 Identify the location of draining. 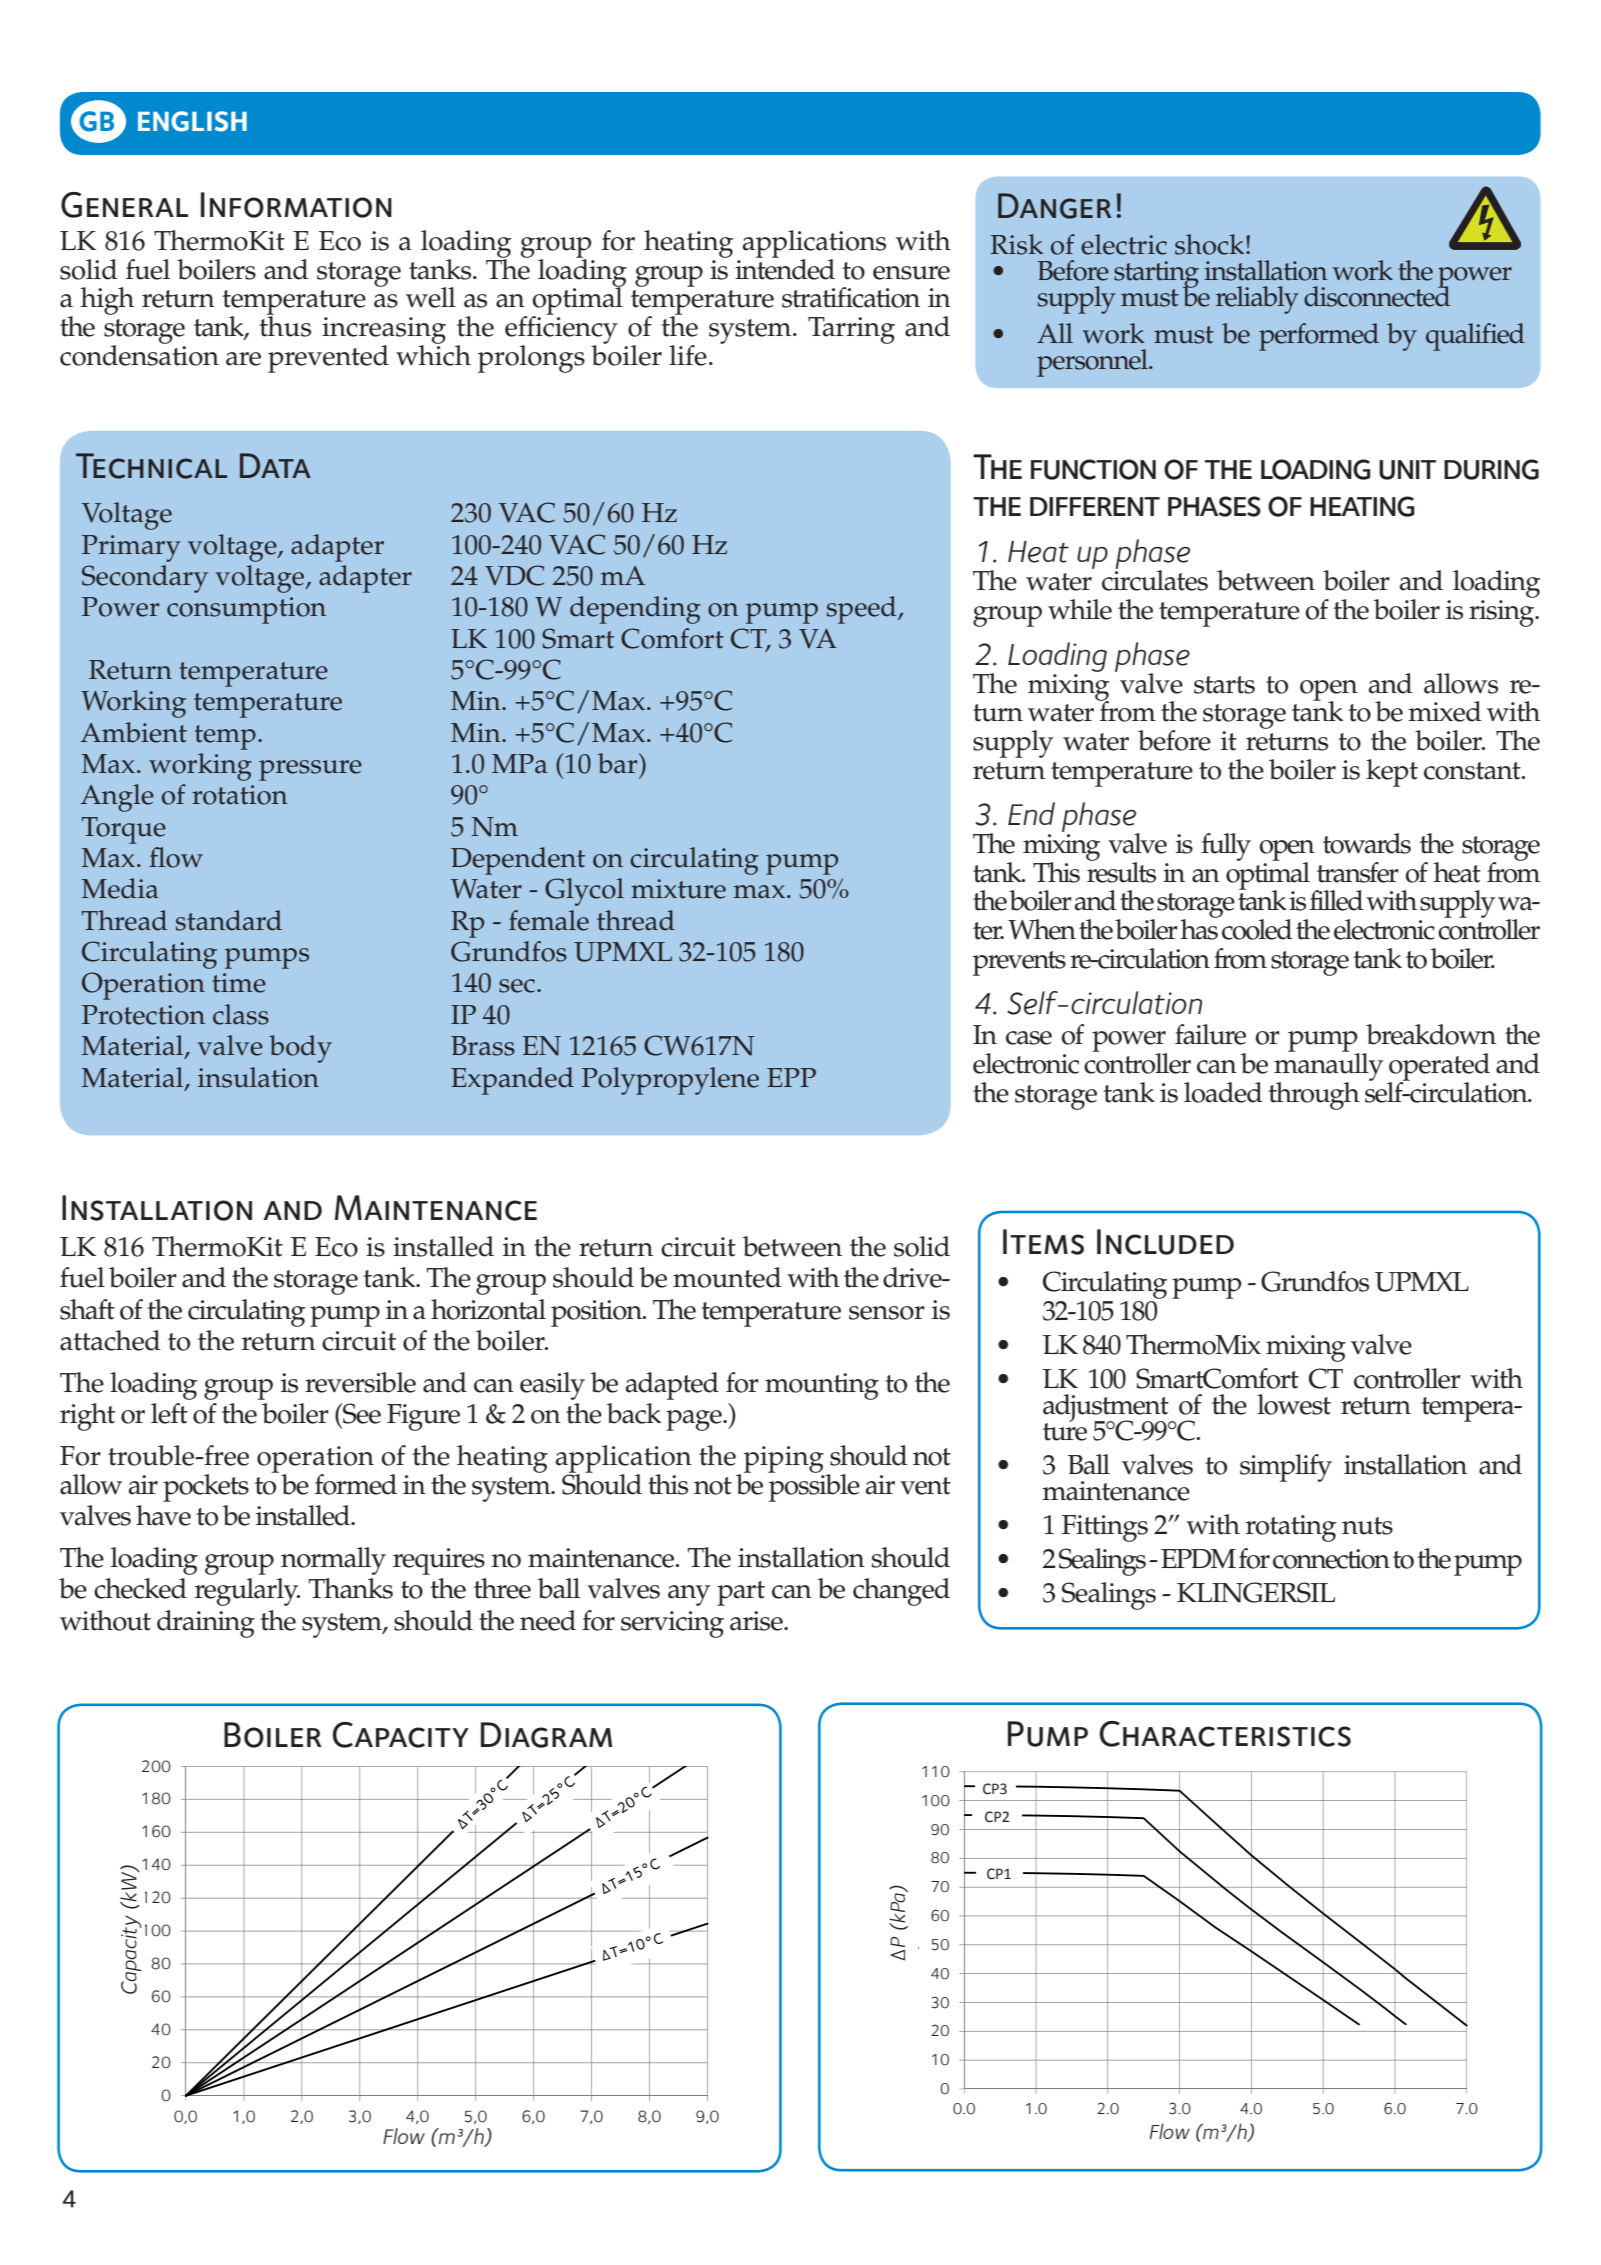
(206, 1624).
